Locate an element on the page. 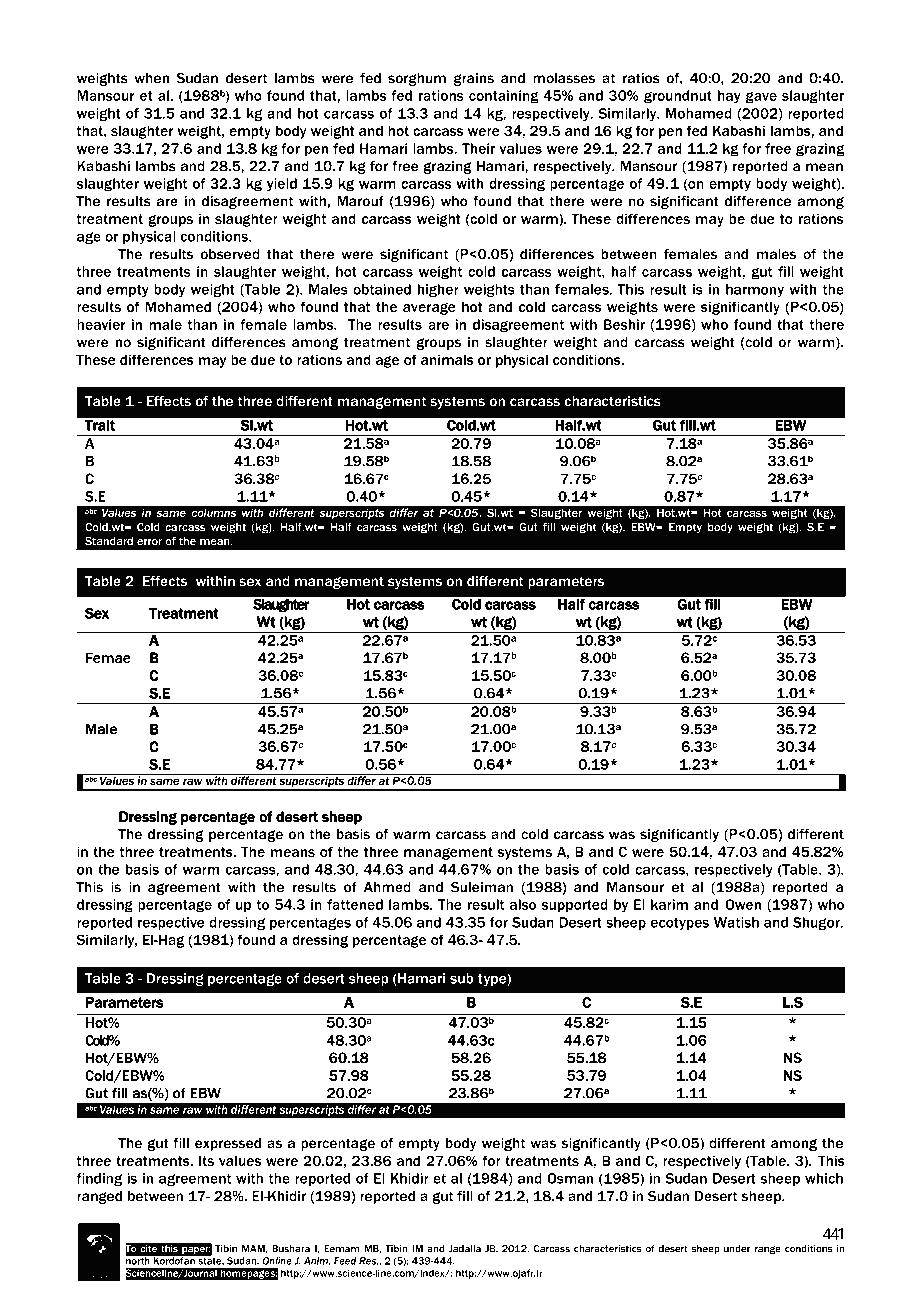 This document has width=924, height=1307. Suleiman is located at coordinates (482, 887).
